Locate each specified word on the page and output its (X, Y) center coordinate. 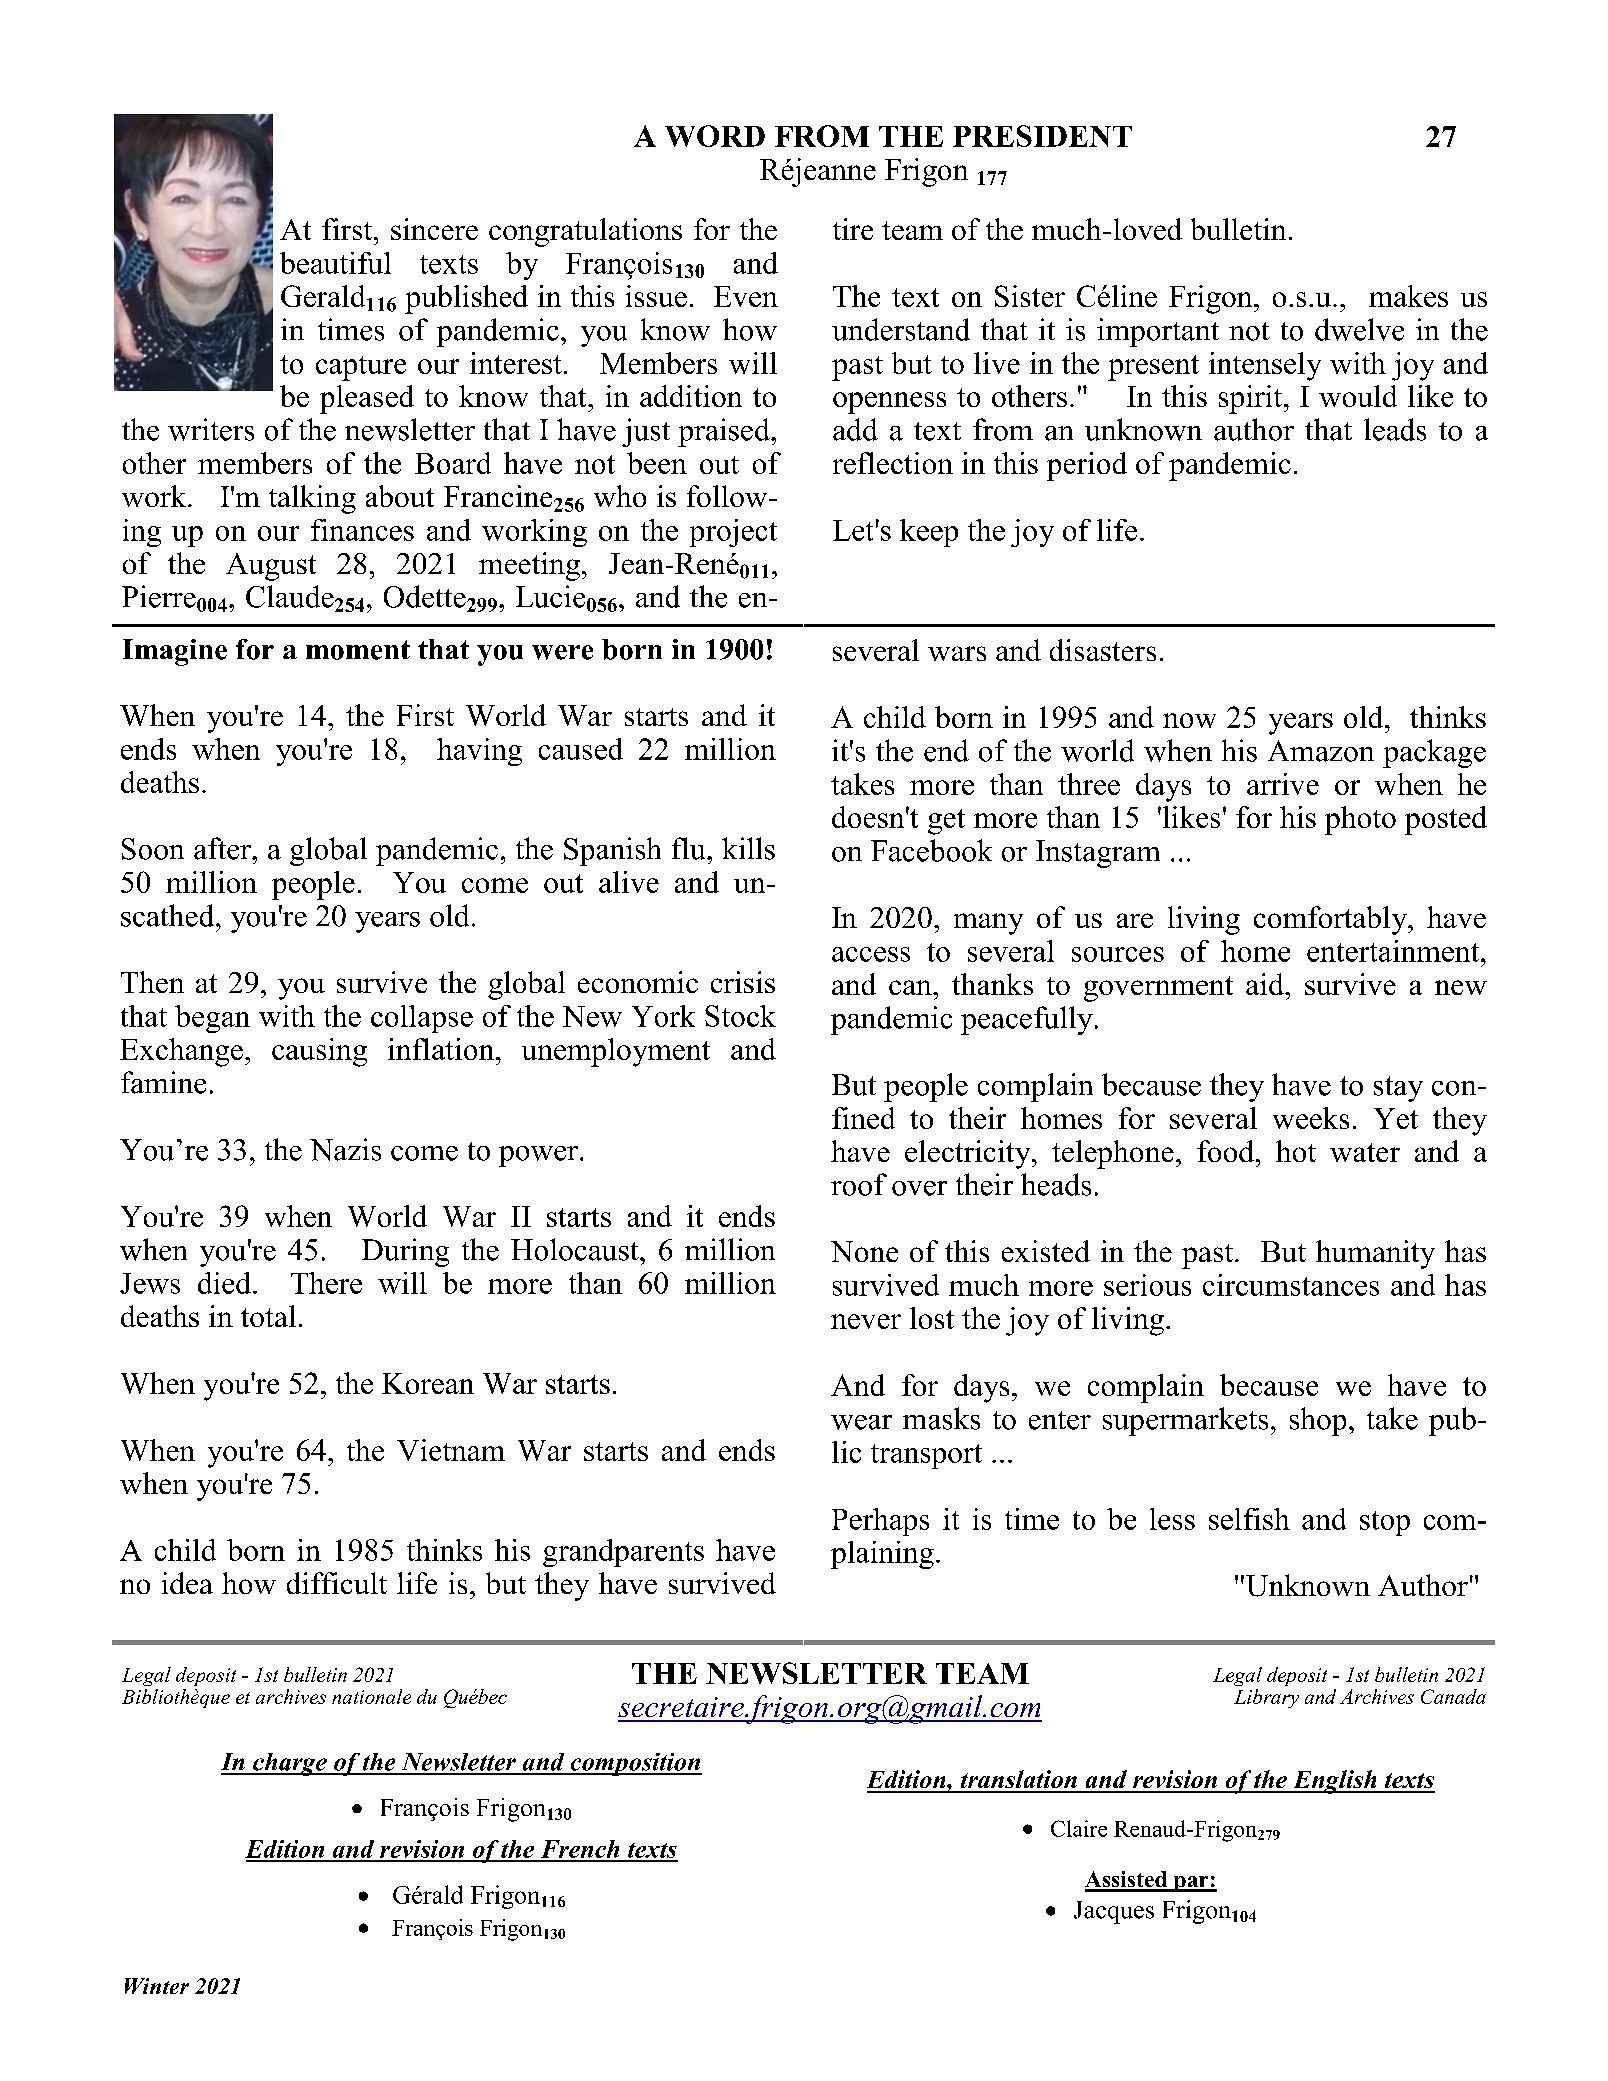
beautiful (335, 263)
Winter (157, 1986)
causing (319, 1052)
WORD (715, 136)
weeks (1311, 1118)
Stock (740, 1016)
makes (1408, 296)
